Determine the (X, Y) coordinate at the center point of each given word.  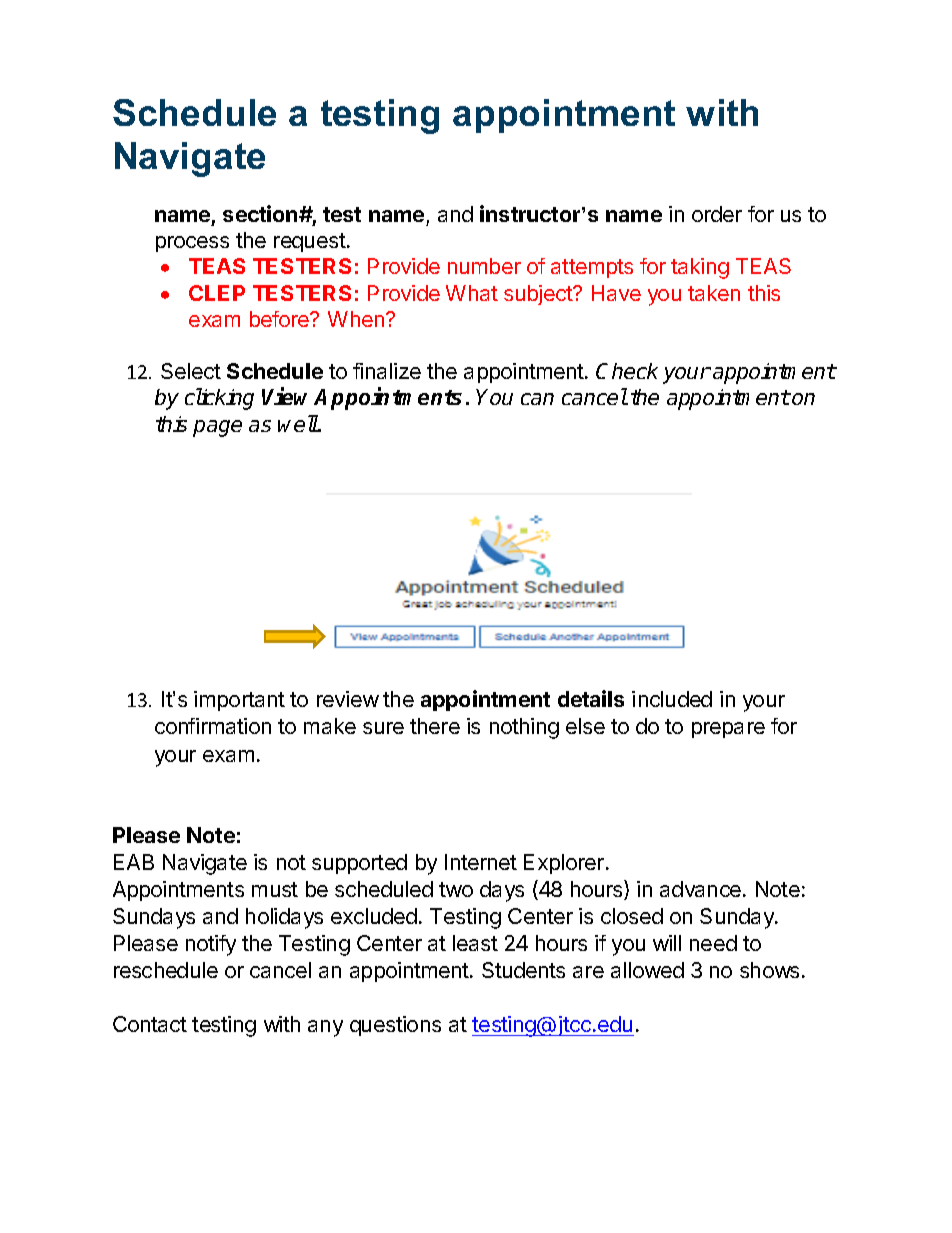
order (717, 214)
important (239, 701)
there (435, 726)
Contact (150, 1024)
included (672, 699)
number (484, 266)
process (192, 244)
